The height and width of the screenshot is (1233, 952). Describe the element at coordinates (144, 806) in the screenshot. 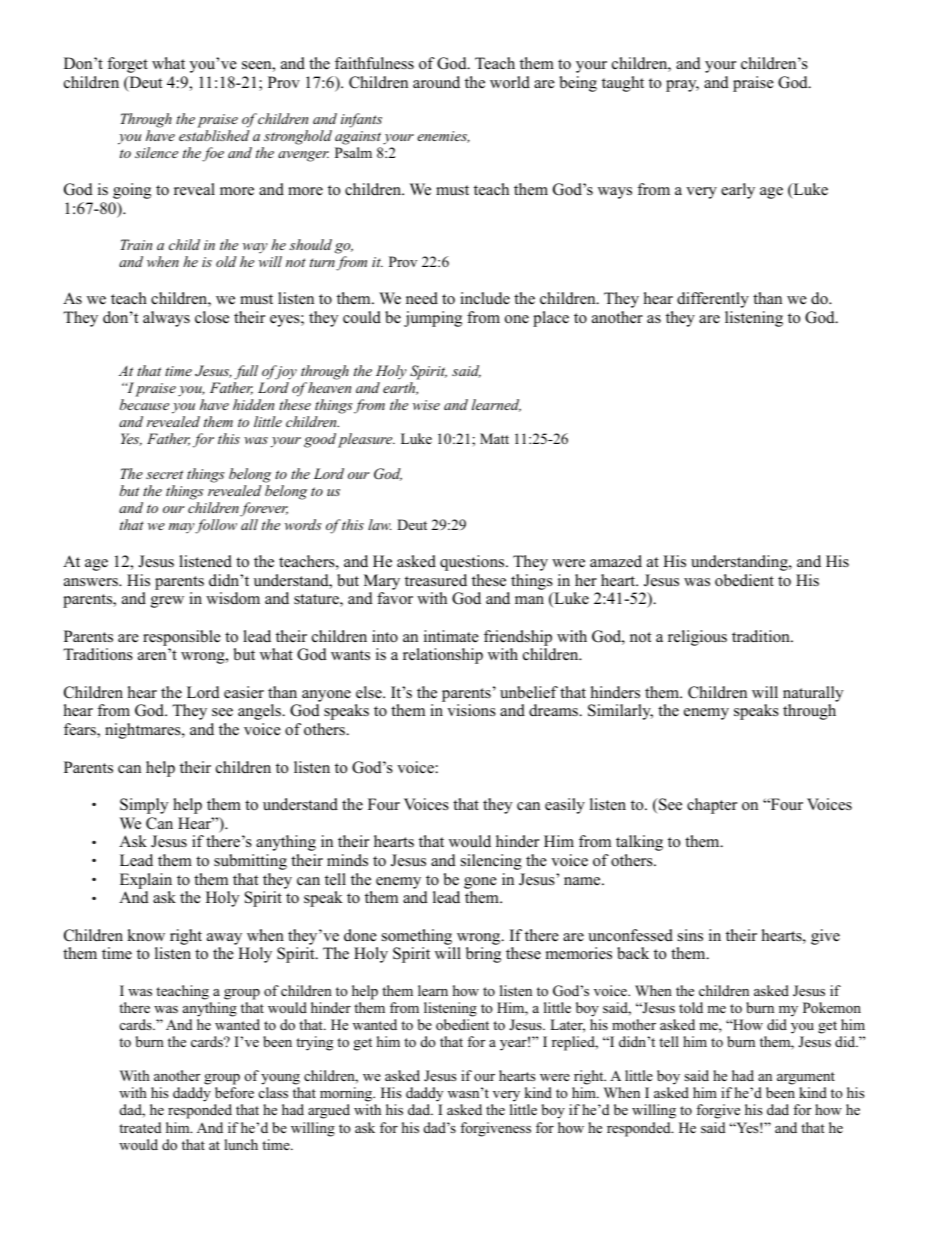

I see `Simply` at that location.
